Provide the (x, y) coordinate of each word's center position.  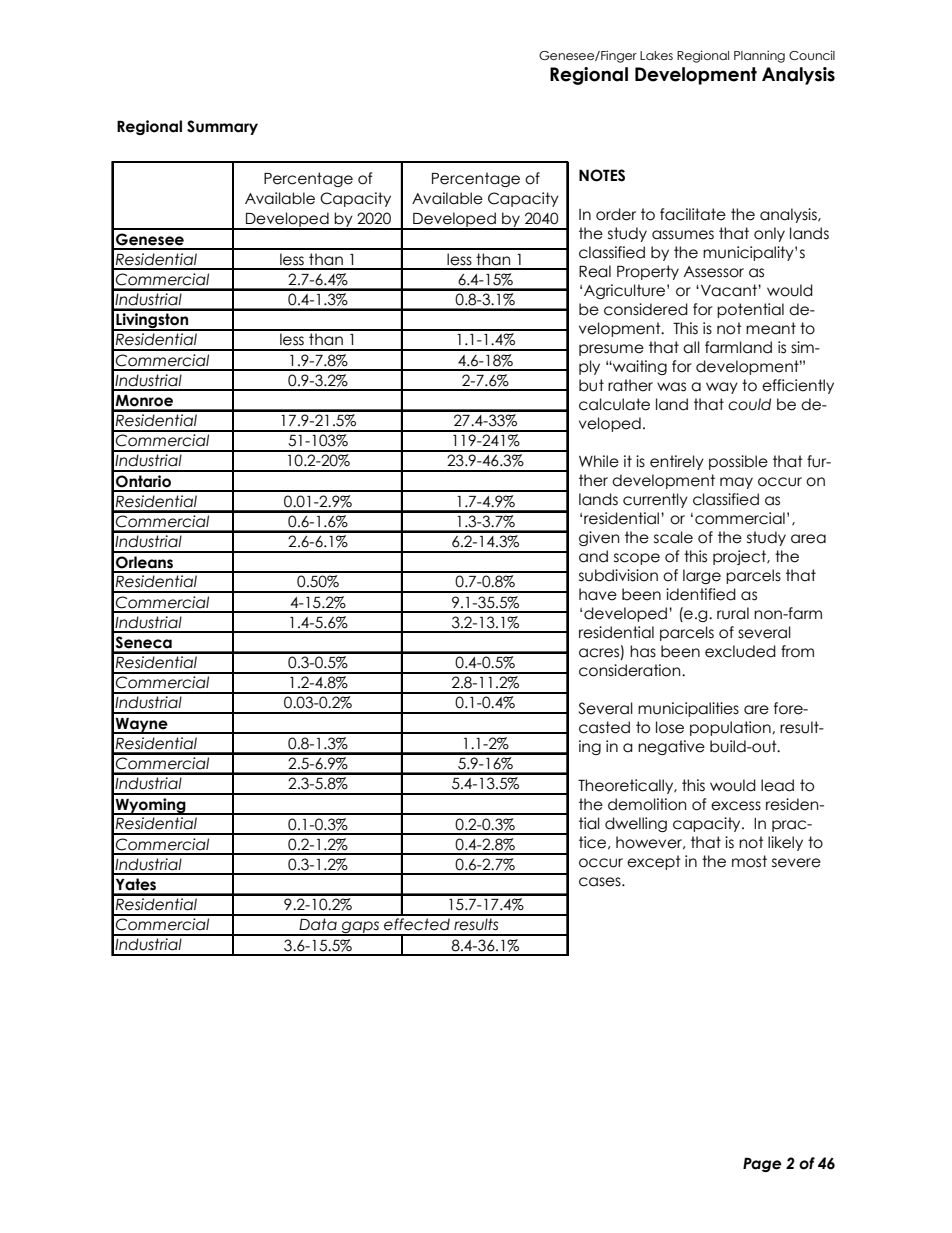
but (591, 385)
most (749, 861)
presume (611, 350)
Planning (759, 56)
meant (771, 328)
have (598, 594)
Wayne (142, 726)
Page (762, 1164)
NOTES (602, 175)
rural (733, 613)
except (654, 862)
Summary (222, 127)
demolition (647, 804)
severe (796, 863)
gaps (360, 928)
